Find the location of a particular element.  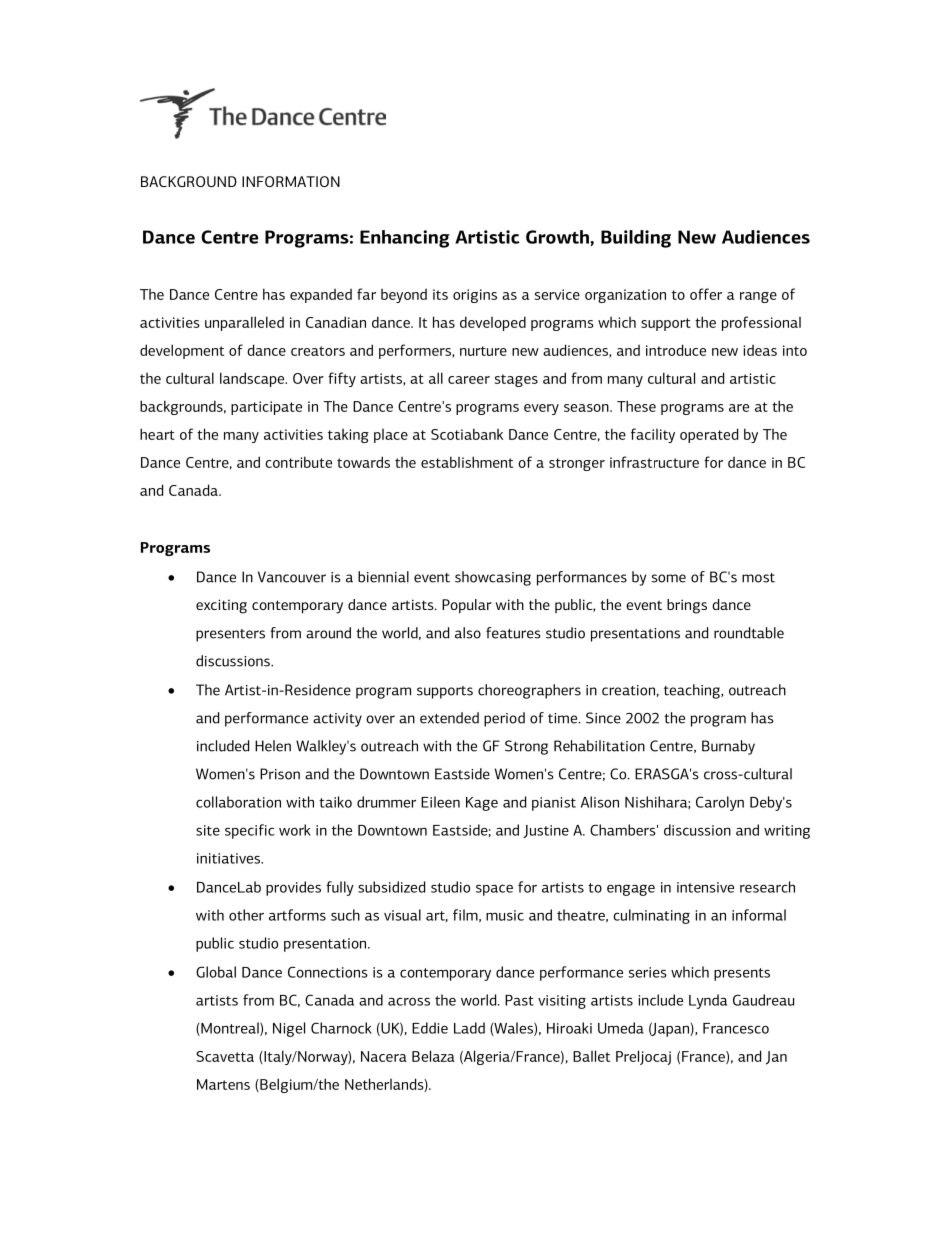

Ladd is located at coordinates (469, 1028).
